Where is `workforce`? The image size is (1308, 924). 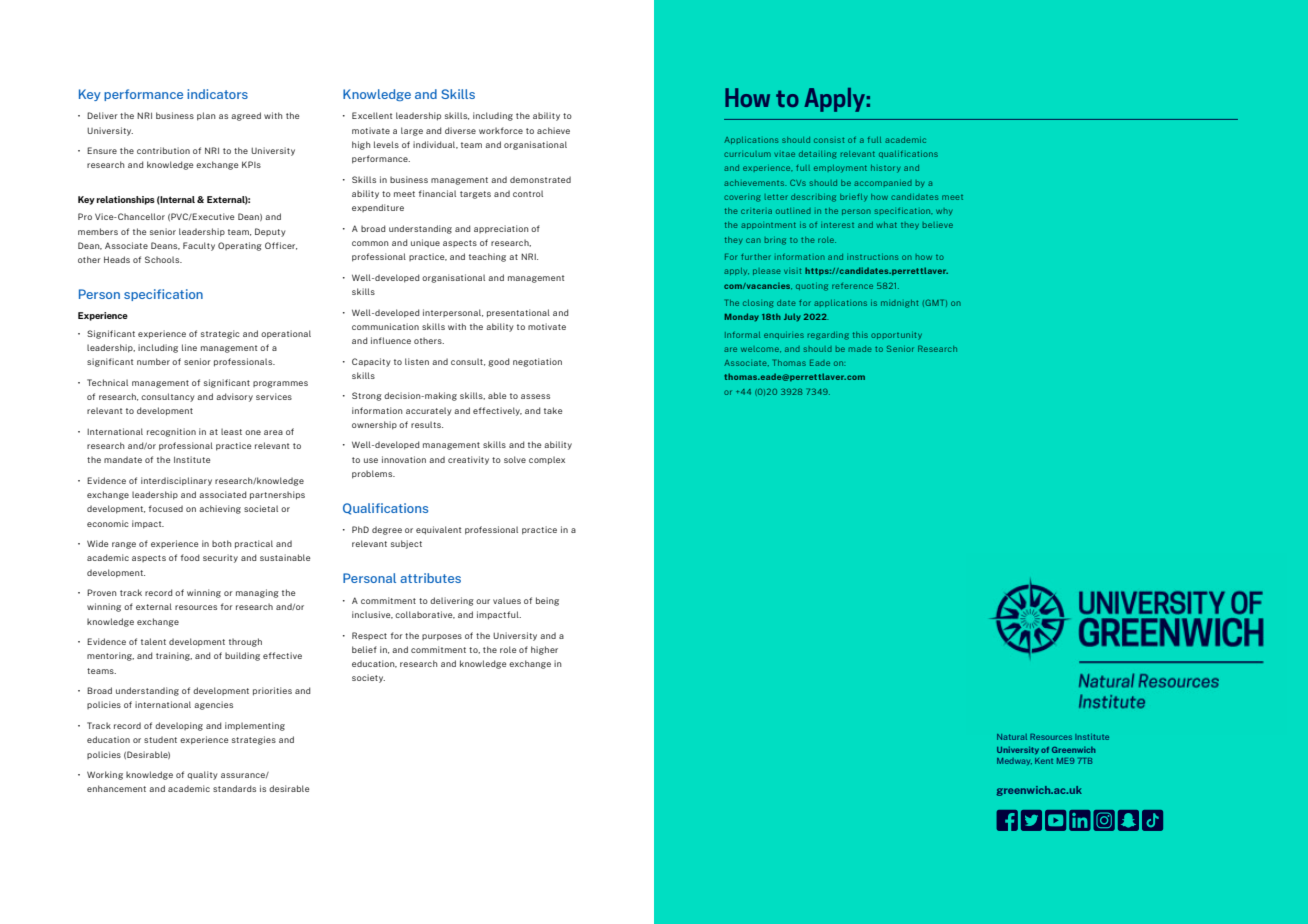 workforce is located at coordinates (501, 130).
